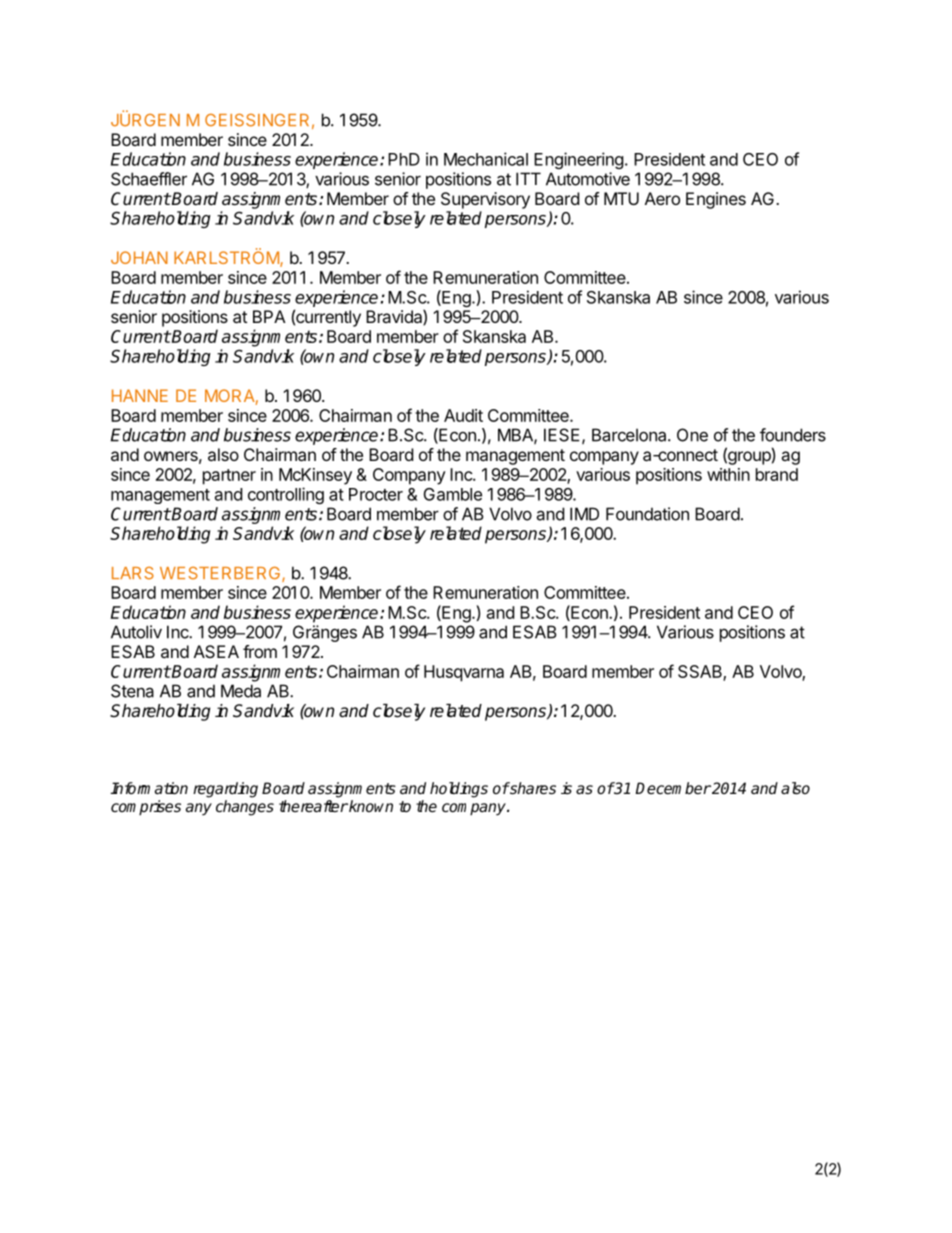 Image resolution: width=952 pixels, height=1233 pixels. What do you see at coordinates (673, 788) in the screenshot?
I see `December` at bounding box center [673, 788].
